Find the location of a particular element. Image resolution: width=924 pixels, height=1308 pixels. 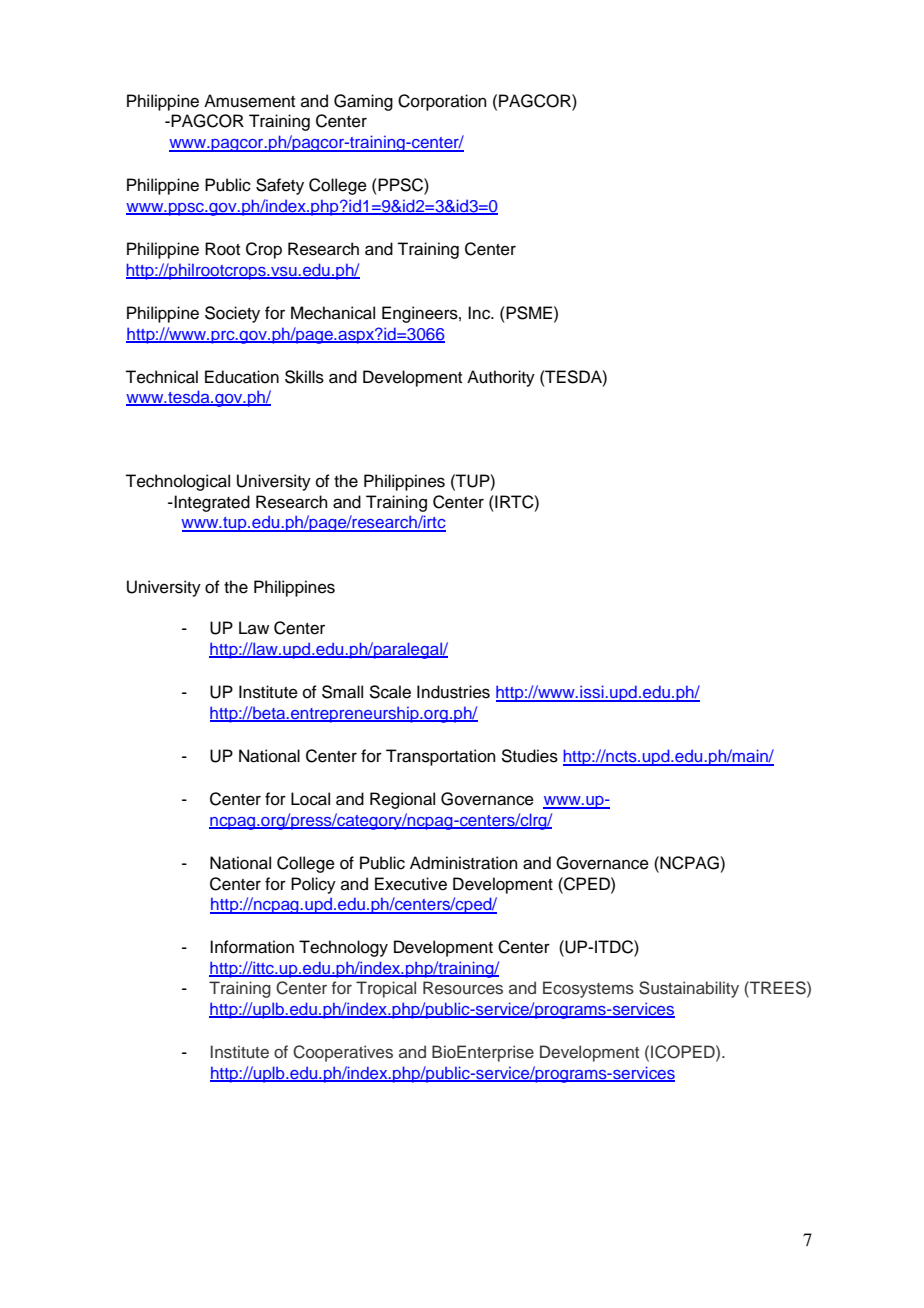

Regional is located at coordinates (402, 800).
